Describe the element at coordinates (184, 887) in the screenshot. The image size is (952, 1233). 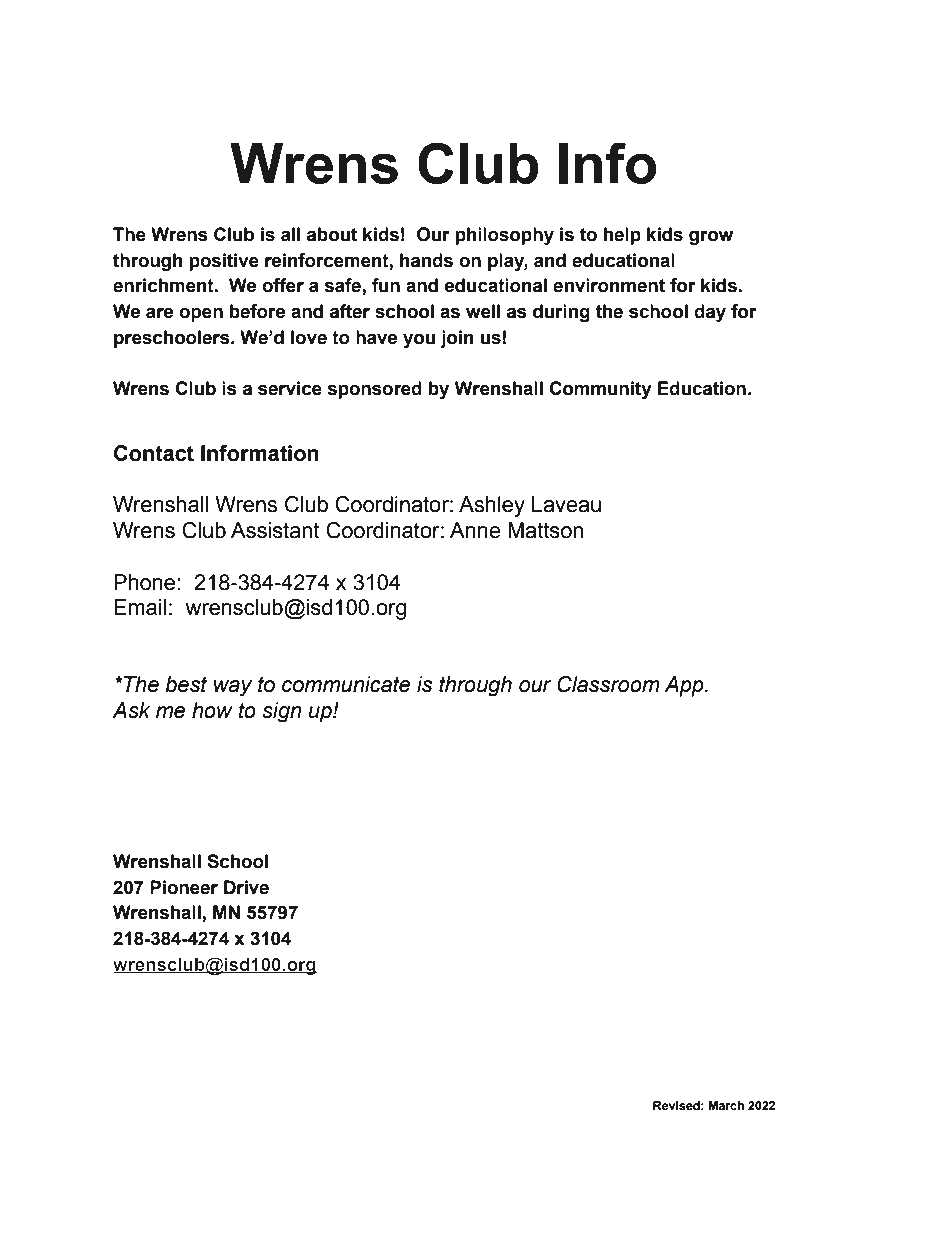
I see `Pioneer` at that location.
